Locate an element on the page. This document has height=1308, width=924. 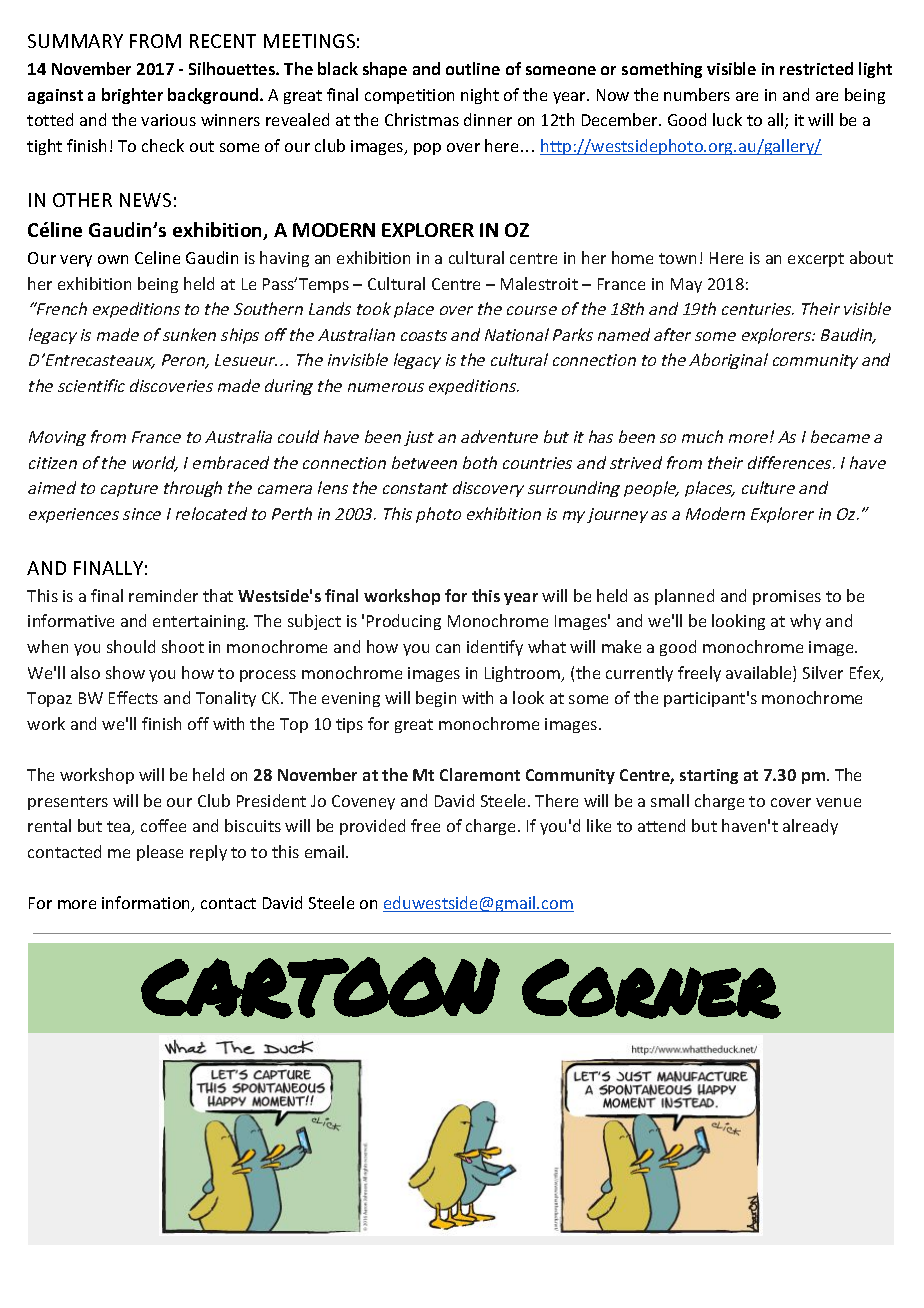
restricted is located at coordinates (816, 68).
